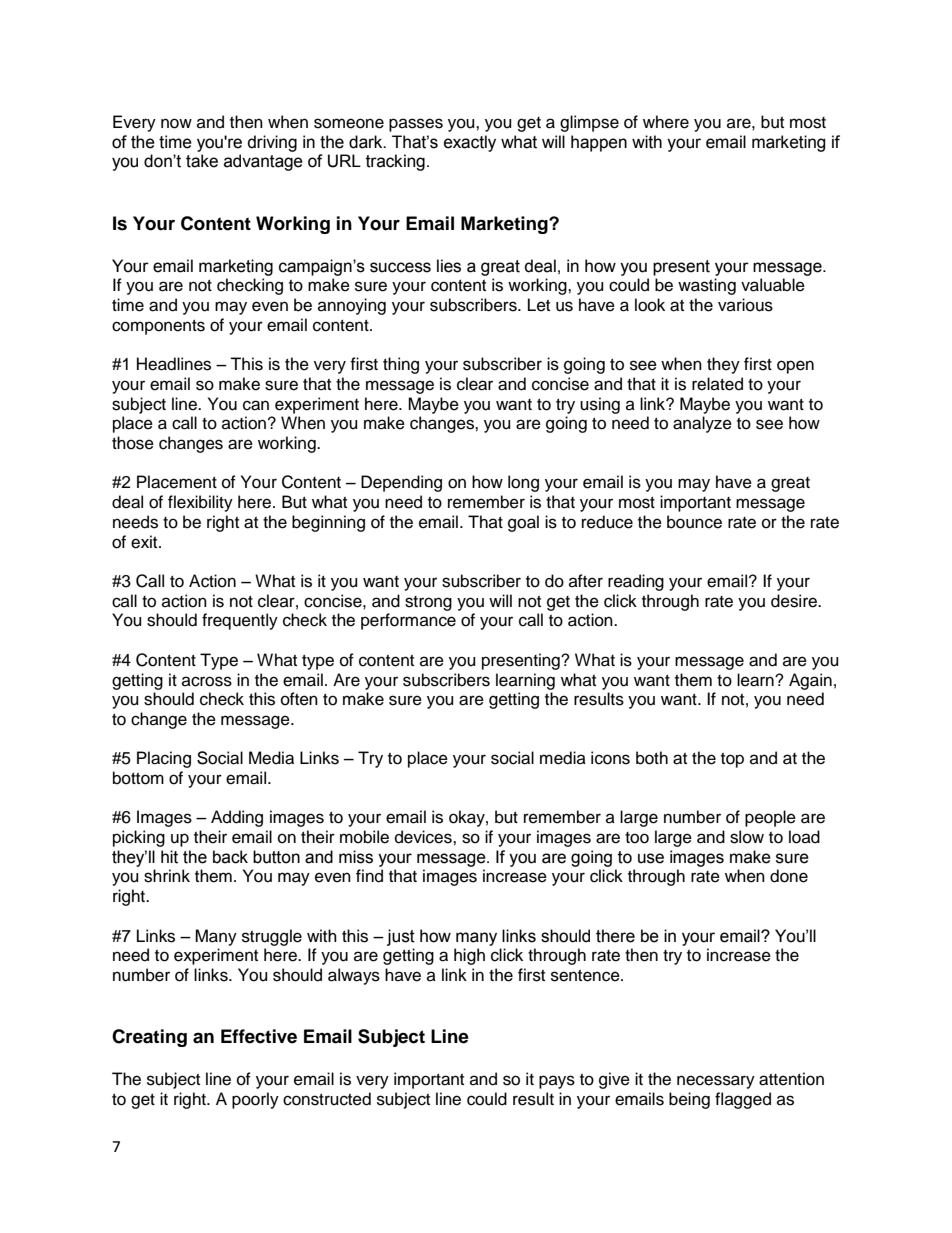 The height and width of the document is (1233, 952). What do you see at coordinates (207, 681) in the document?
I see `across` at bounding box center [207, 681].
